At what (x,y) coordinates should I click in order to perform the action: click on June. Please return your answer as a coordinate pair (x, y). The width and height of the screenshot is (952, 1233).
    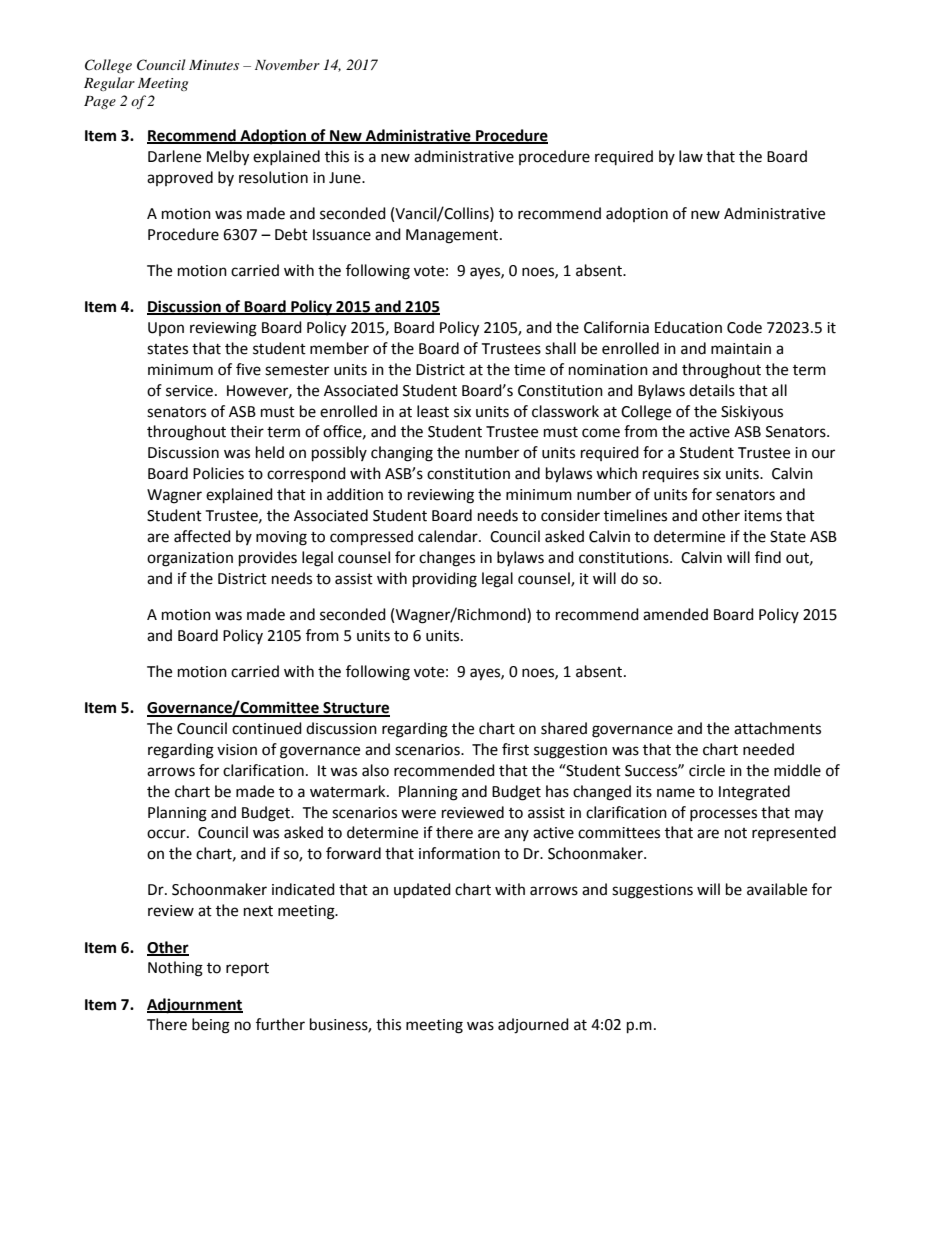
    Looking at the image, I should click on (346, 178).
